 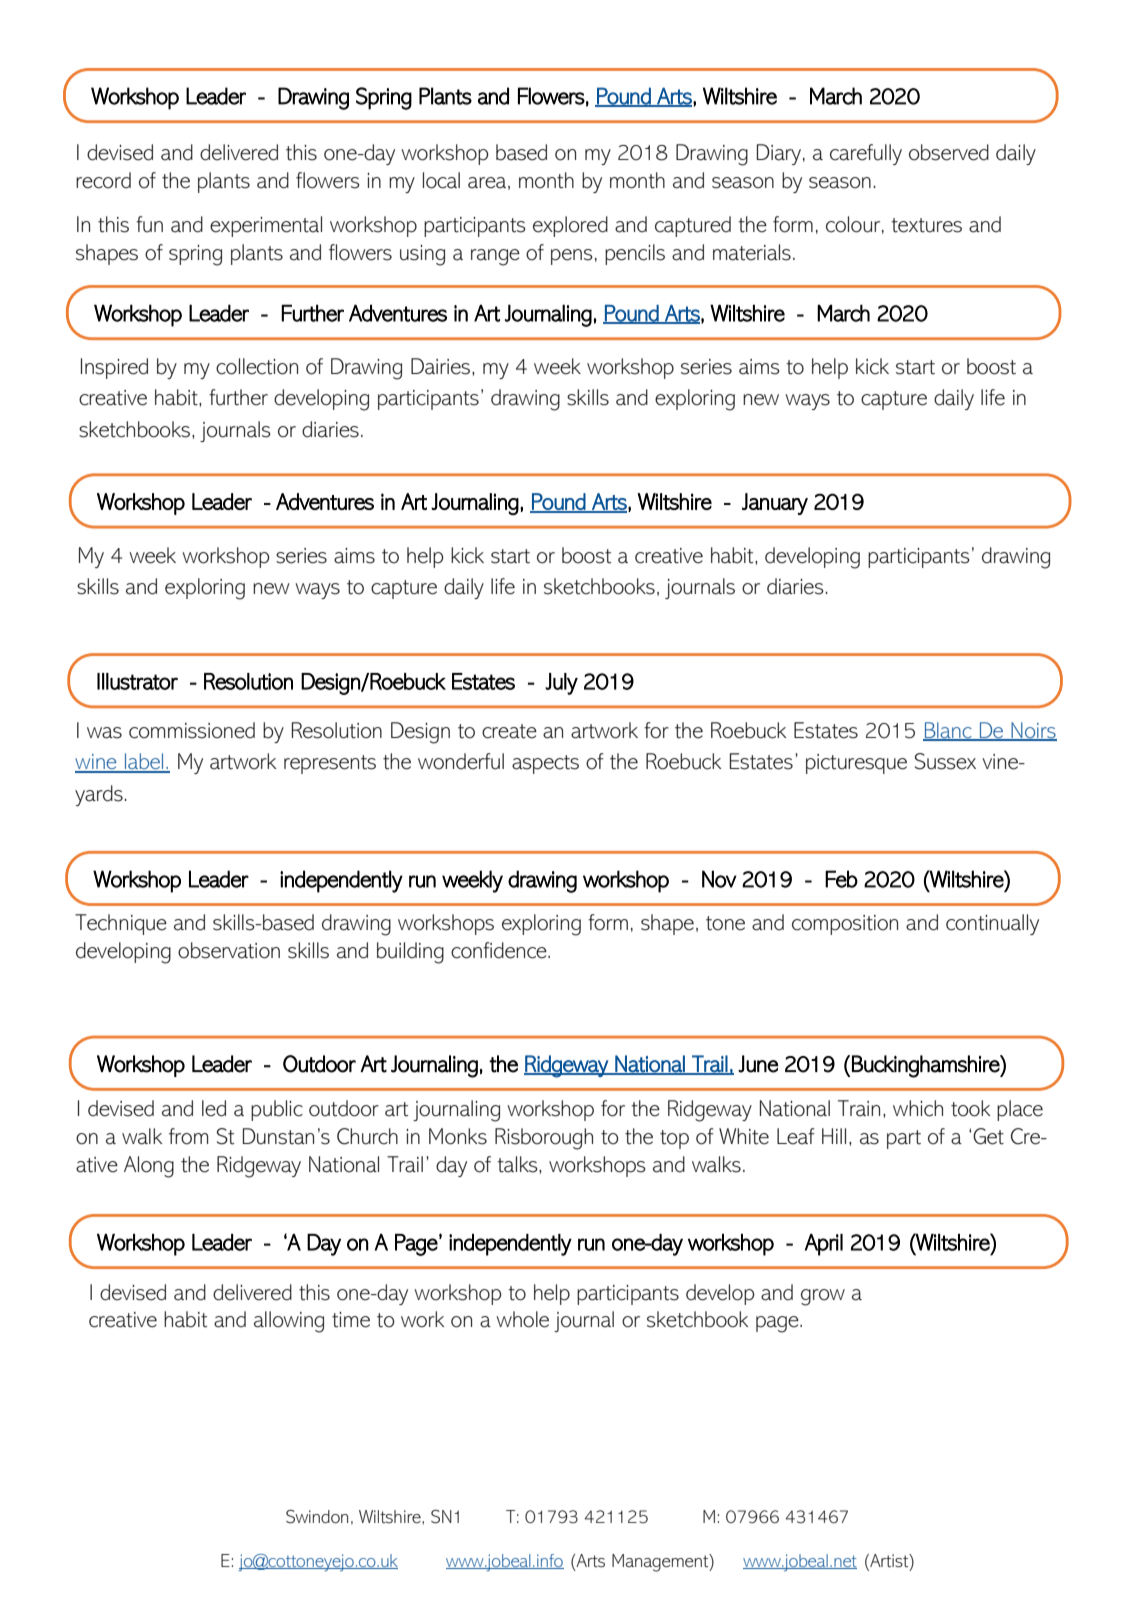 I want to click on talks, so click(x=518, y=1164).
